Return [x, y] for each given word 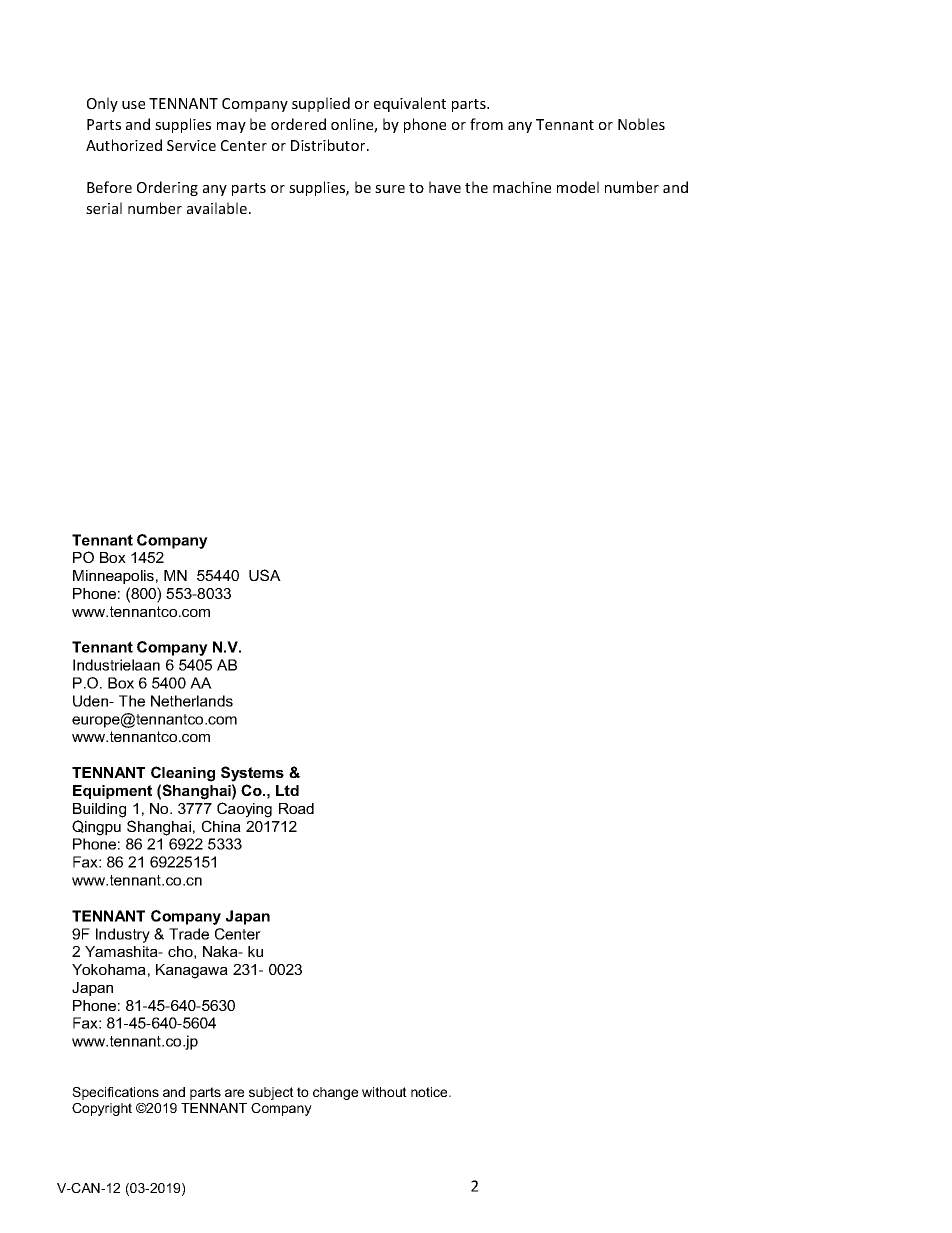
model [578, 187]
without [384, 1092]
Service [191, 145]
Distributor [329, 145]
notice [430, 1092]
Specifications [115, 1093]
